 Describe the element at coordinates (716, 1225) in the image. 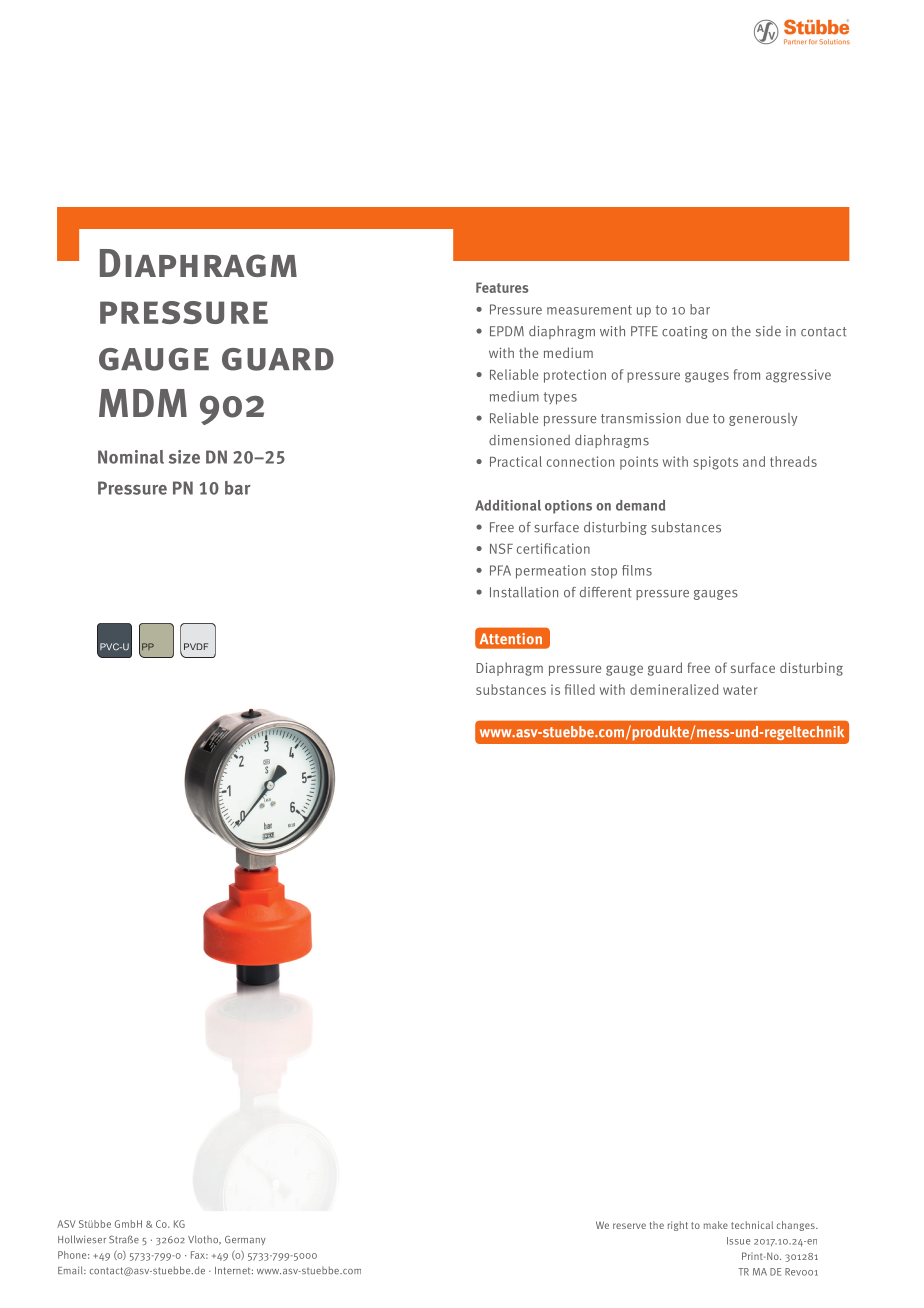

I see `make` at that location.
